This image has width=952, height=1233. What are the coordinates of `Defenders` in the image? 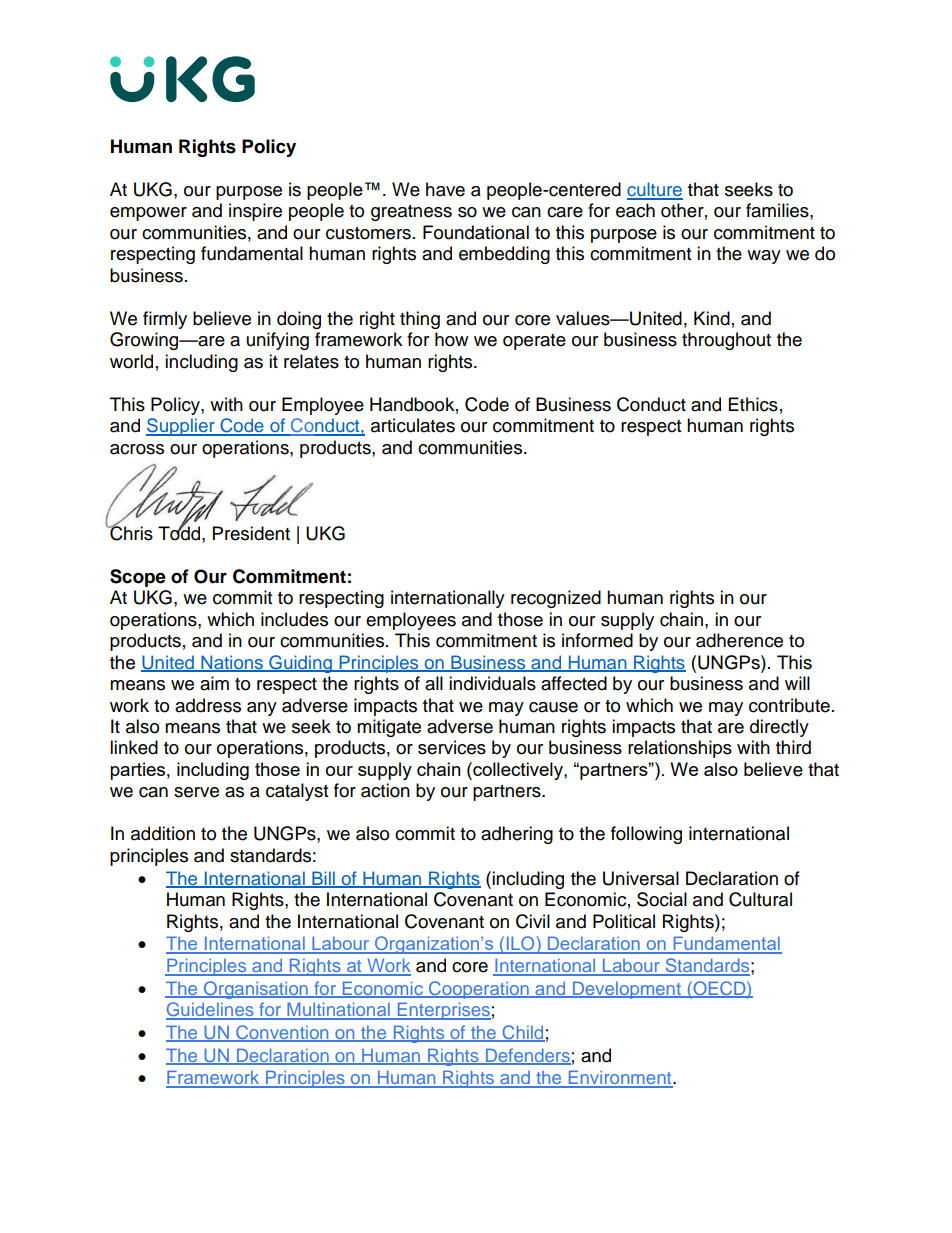 It's located at (527, 1056).
